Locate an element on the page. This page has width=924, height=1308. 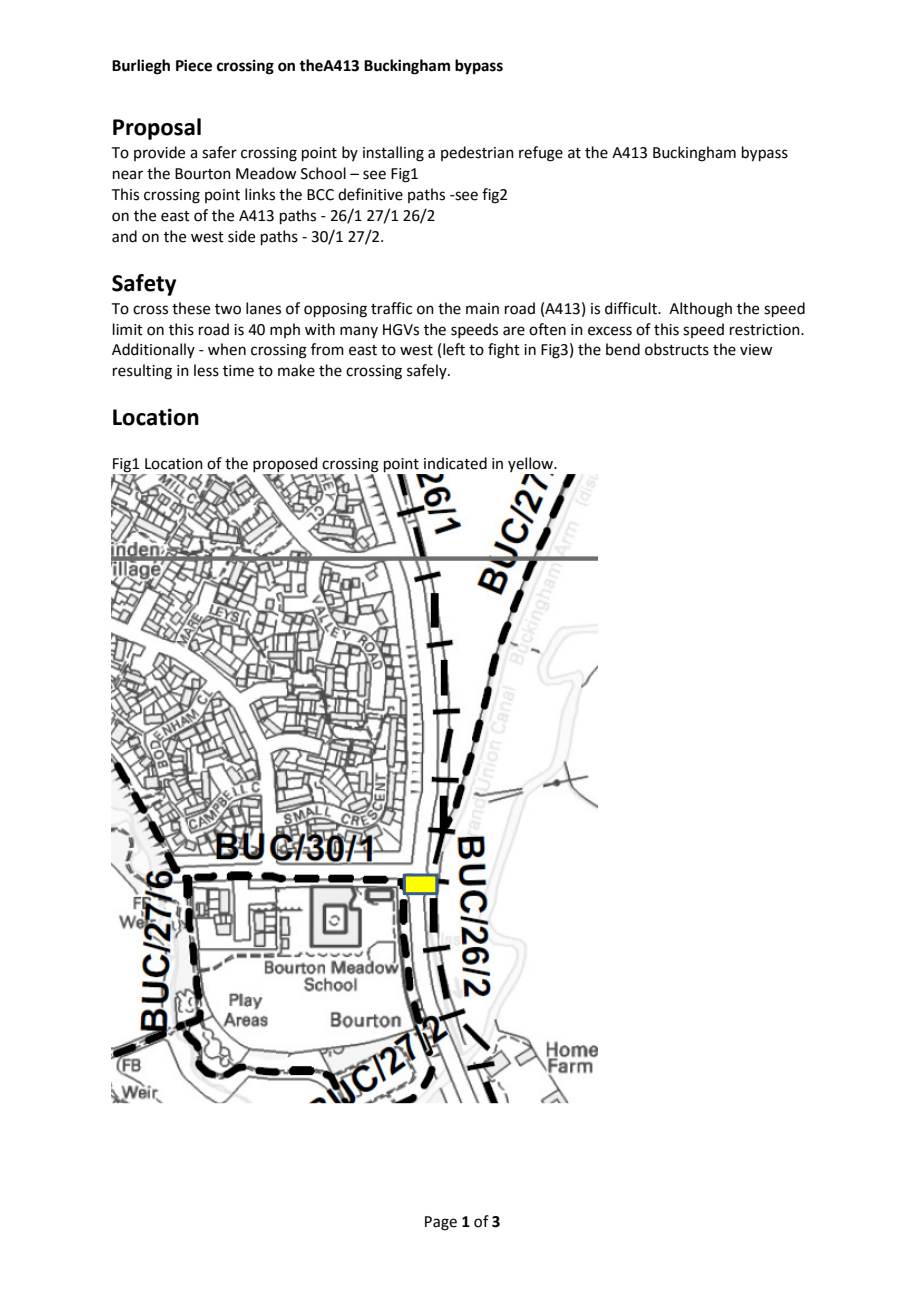
safely is located at coordinates (428, 371).
